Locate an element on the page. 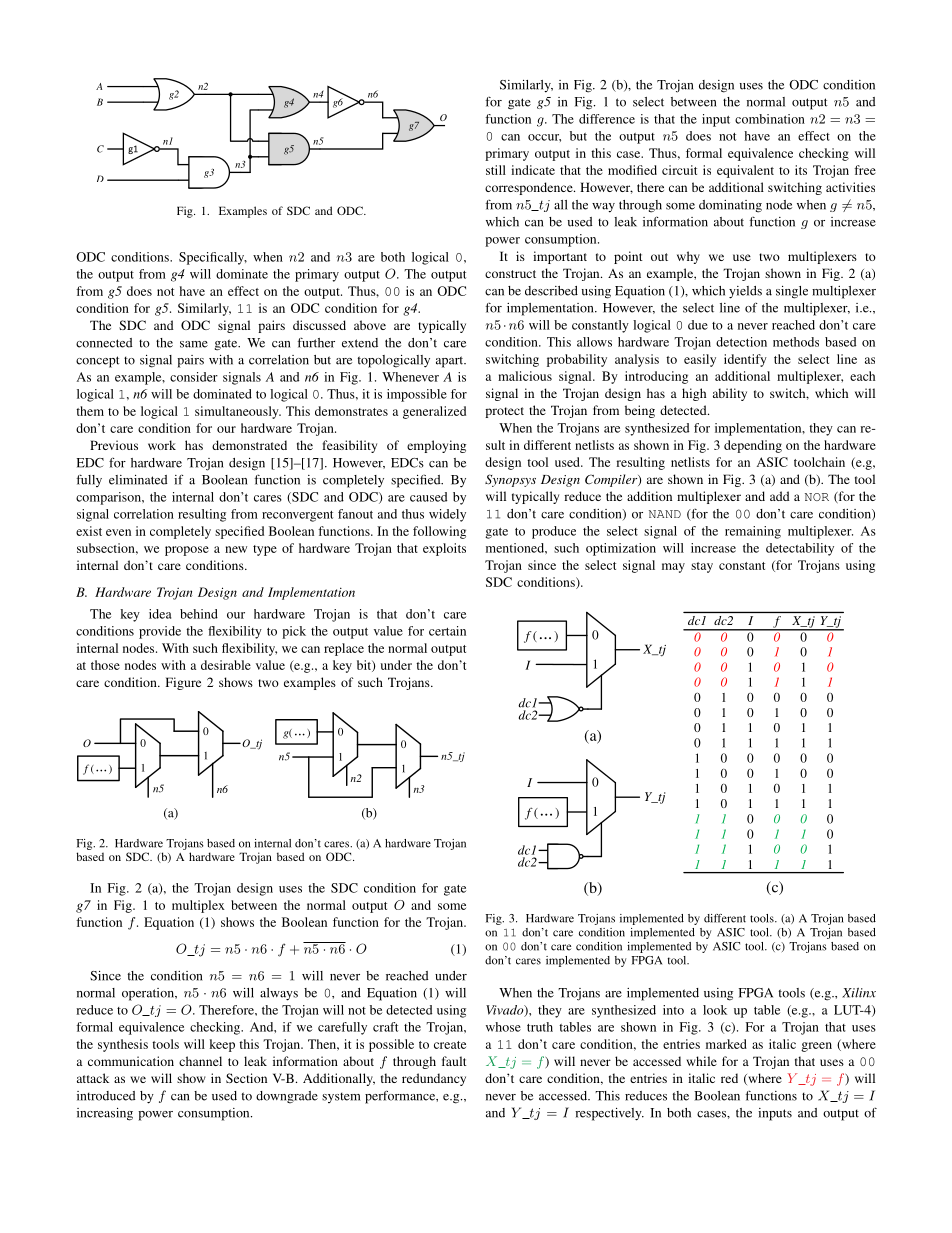 This image has height=1233, width=952. behind is located at coordinates (199, 614).
